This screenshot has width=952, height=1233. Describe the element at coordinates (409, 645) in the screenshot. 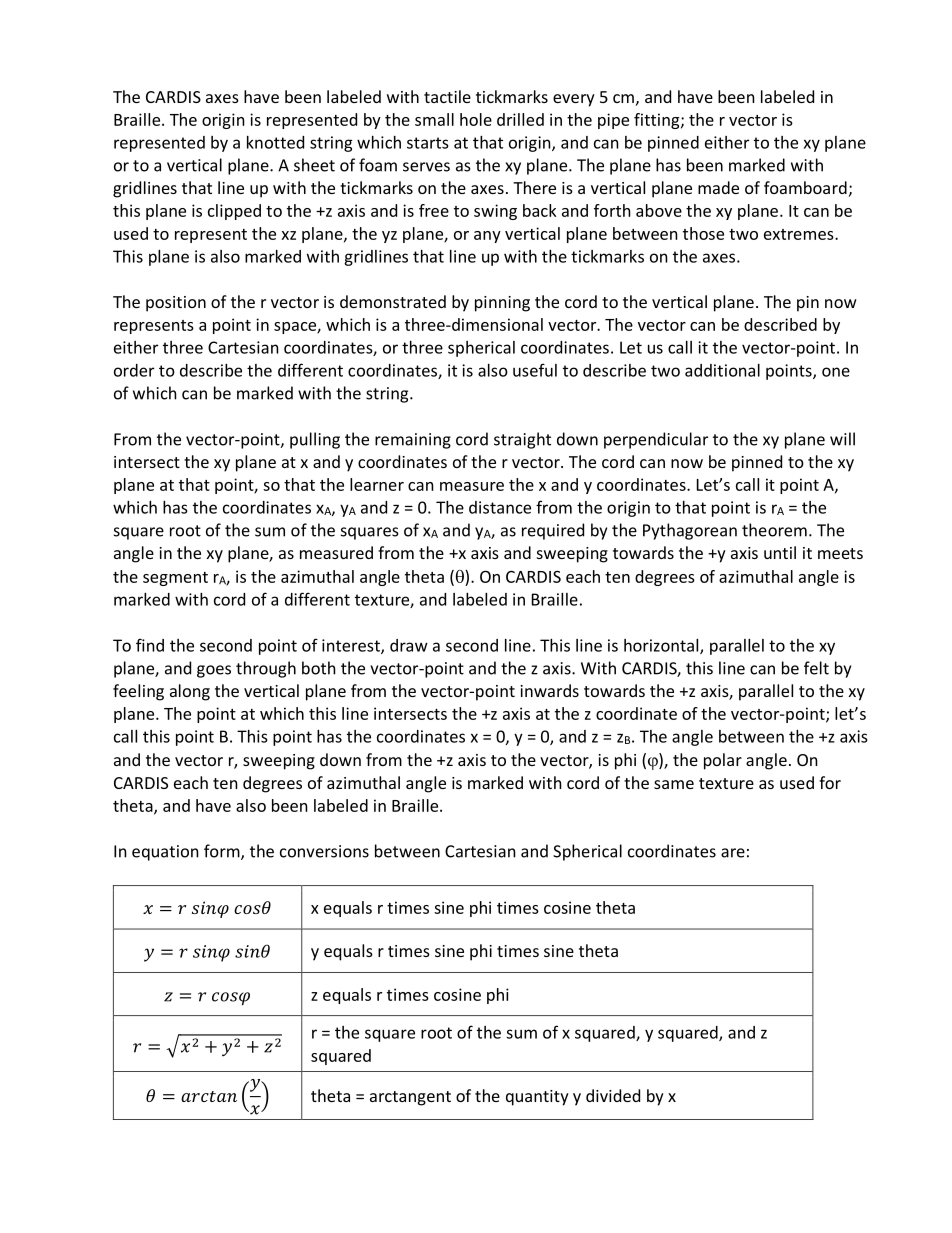

I see `draw` at that location.
